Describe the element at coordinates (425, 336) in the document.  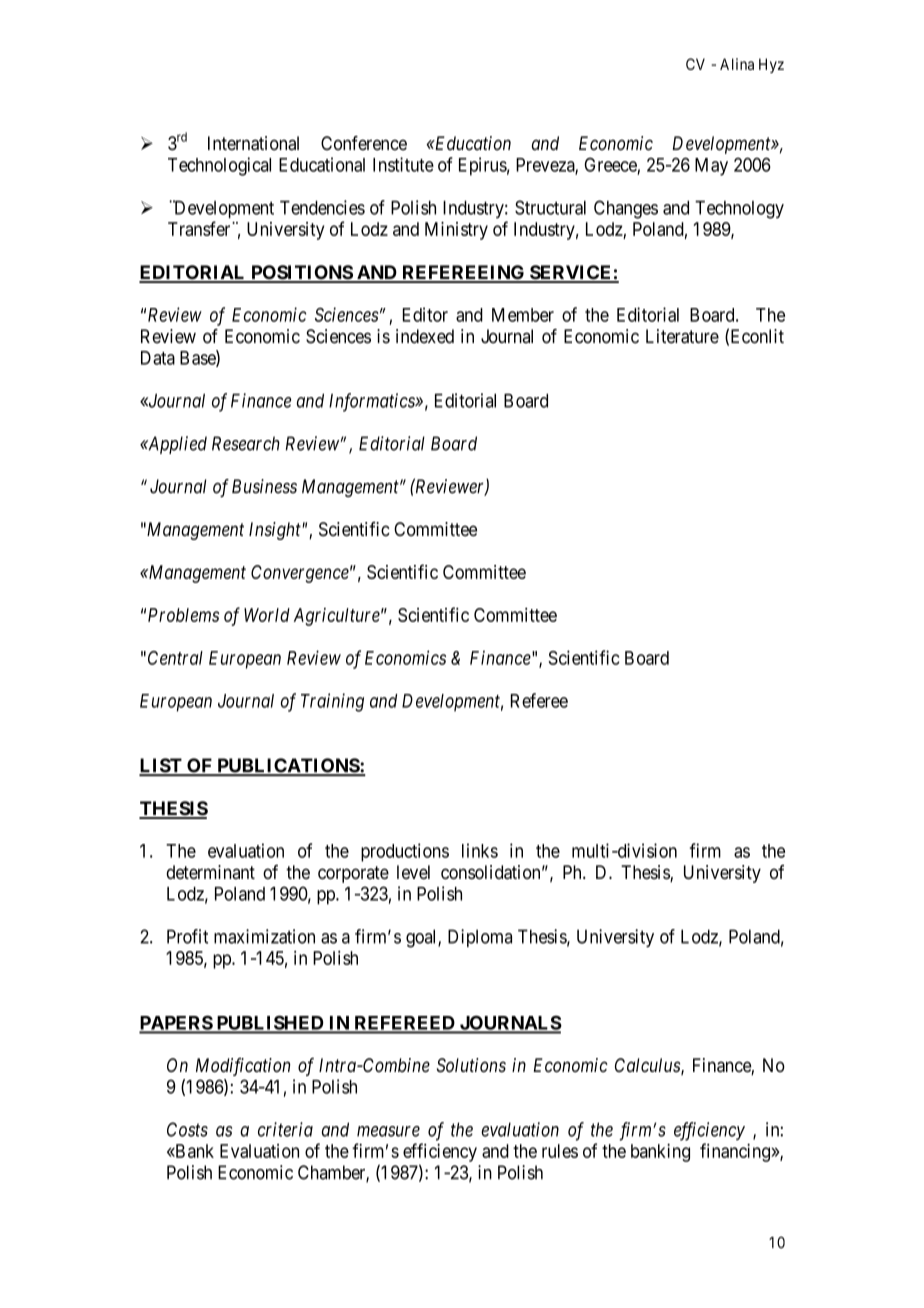
I see `indexed` at that location.
